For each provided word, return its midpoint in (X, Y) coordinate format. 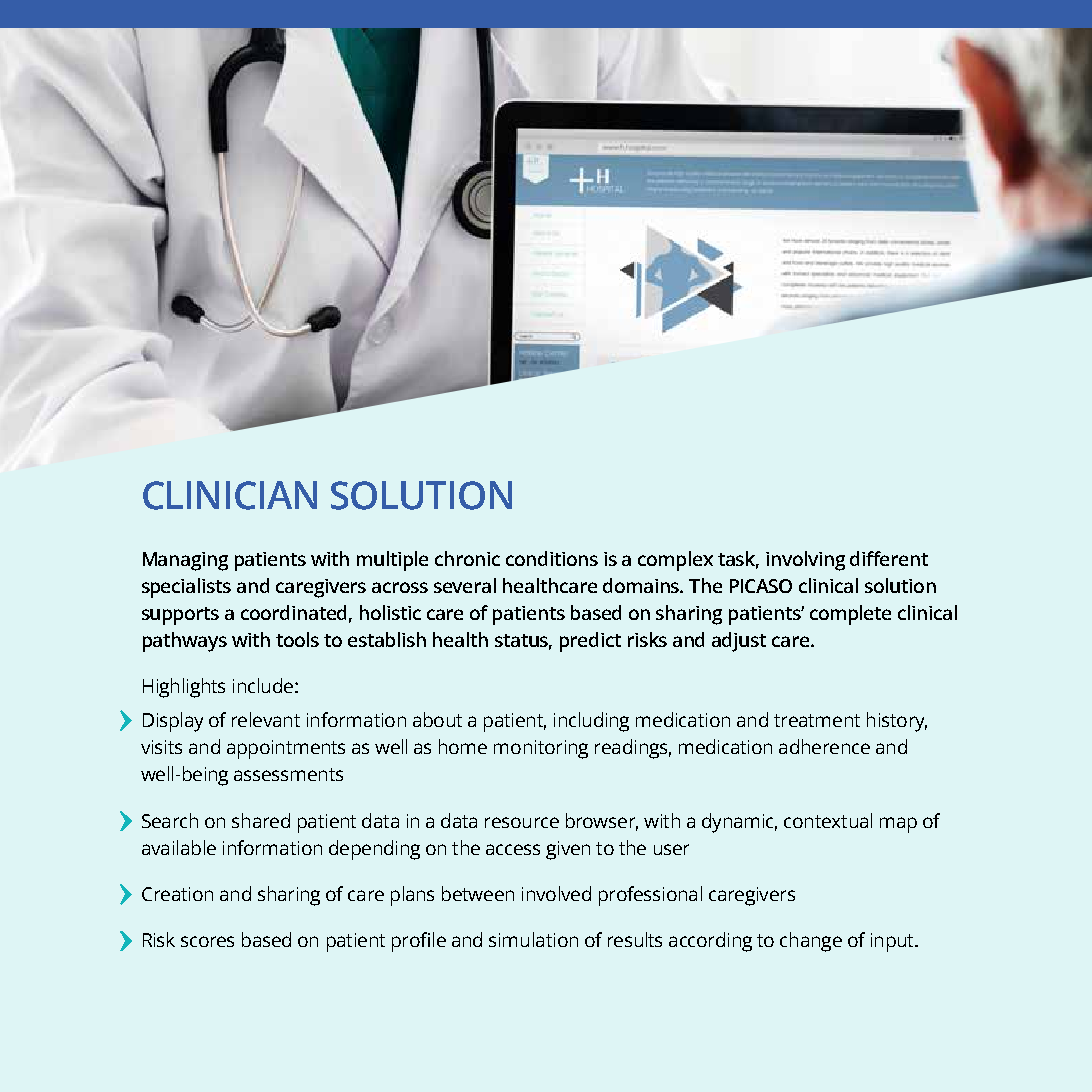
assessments (288, 774)
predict (590, 642)
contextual (828, 820)
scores (207, 941)
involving (805, 561)
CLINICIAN (230, 495)
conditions (552, 558)
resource (522, 822)
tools (297, 639)
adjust (739, 642)
